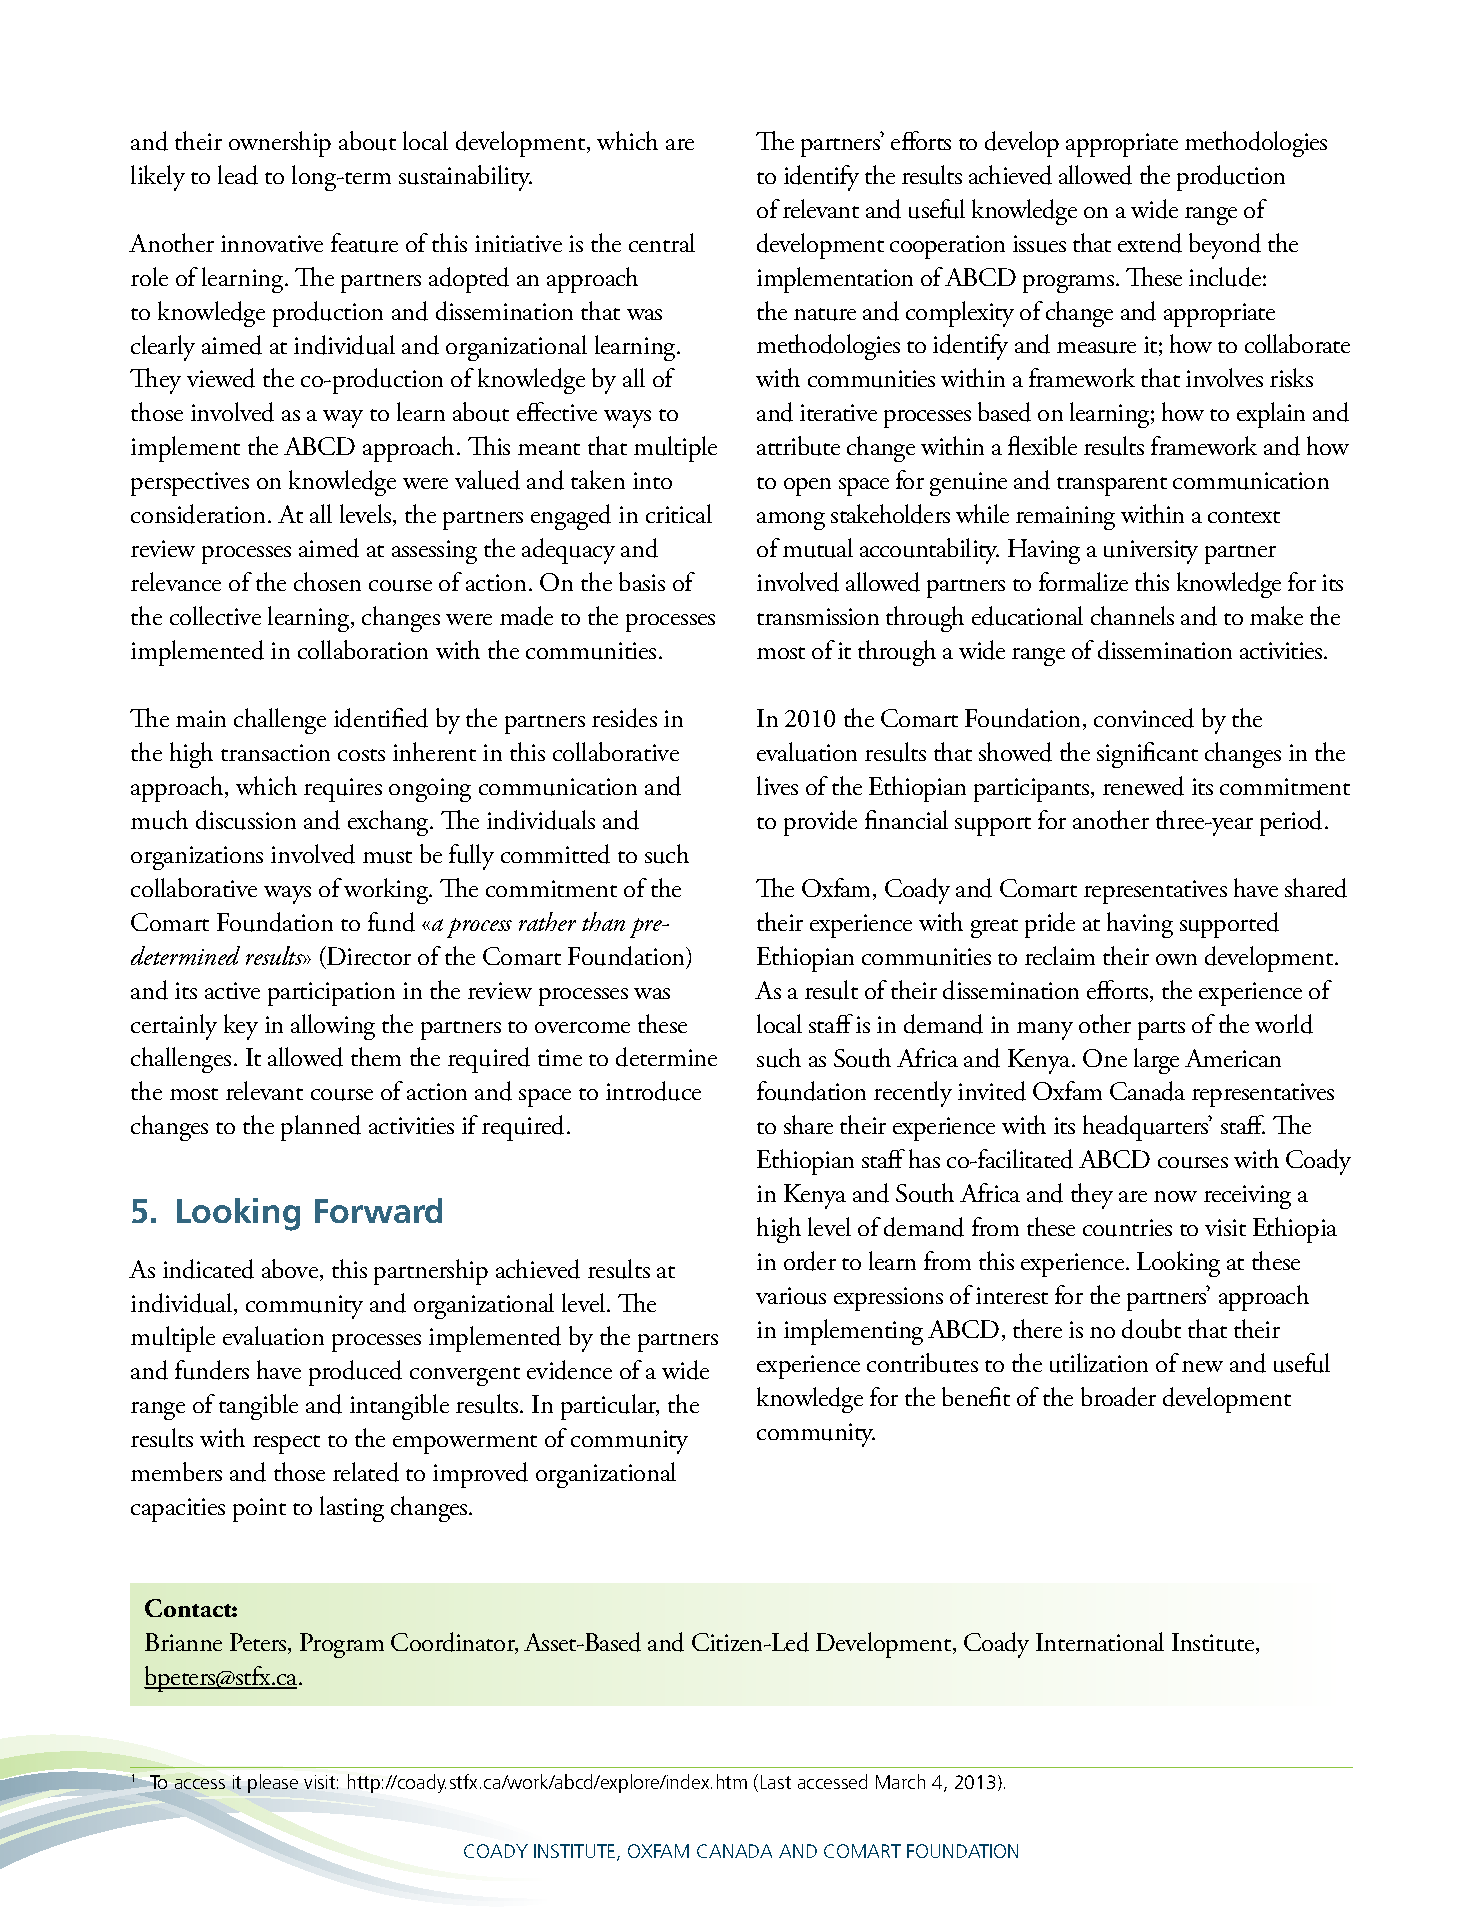 The height and width of the document is (1920, 1484). Describe the element at coordinates (331, 994) in the document. I see `participation` at that location.
